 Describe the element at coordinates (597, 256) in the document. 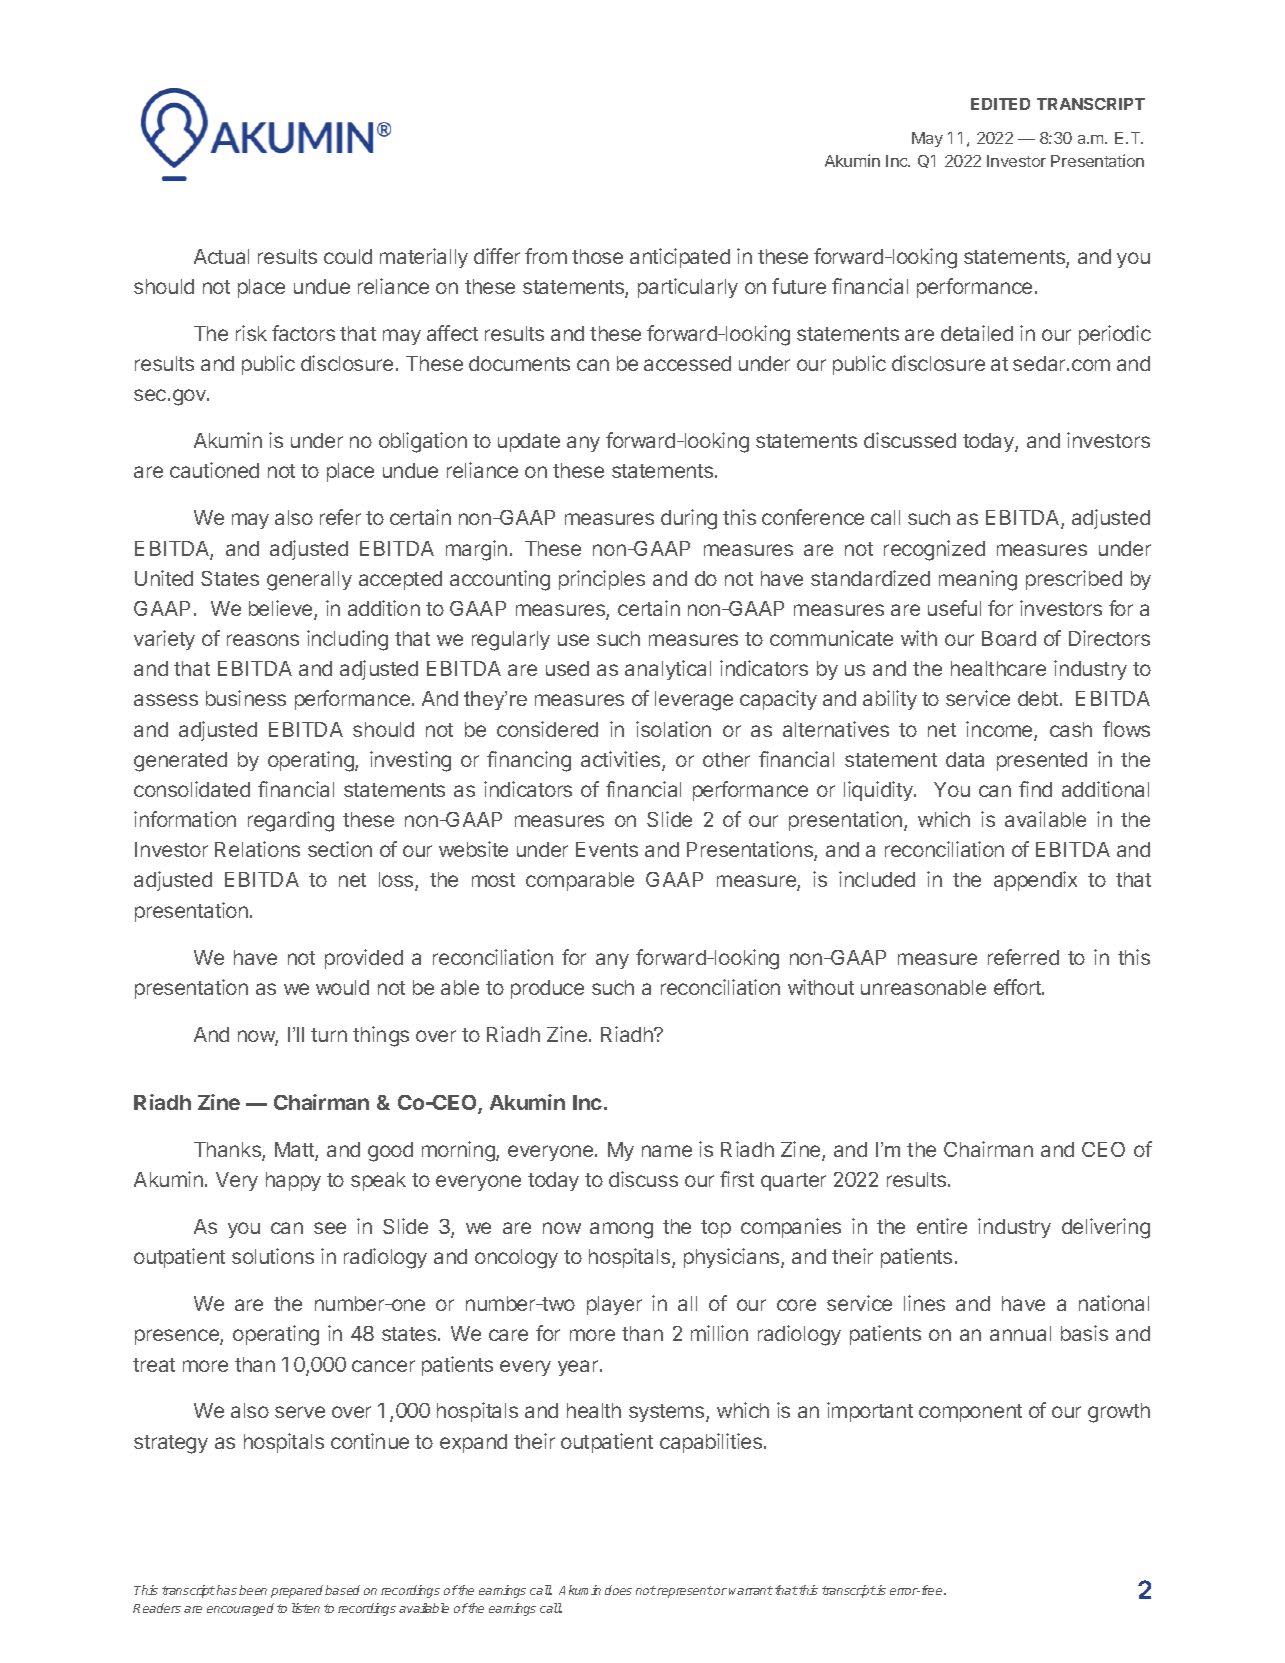

I see `those` at that location.
